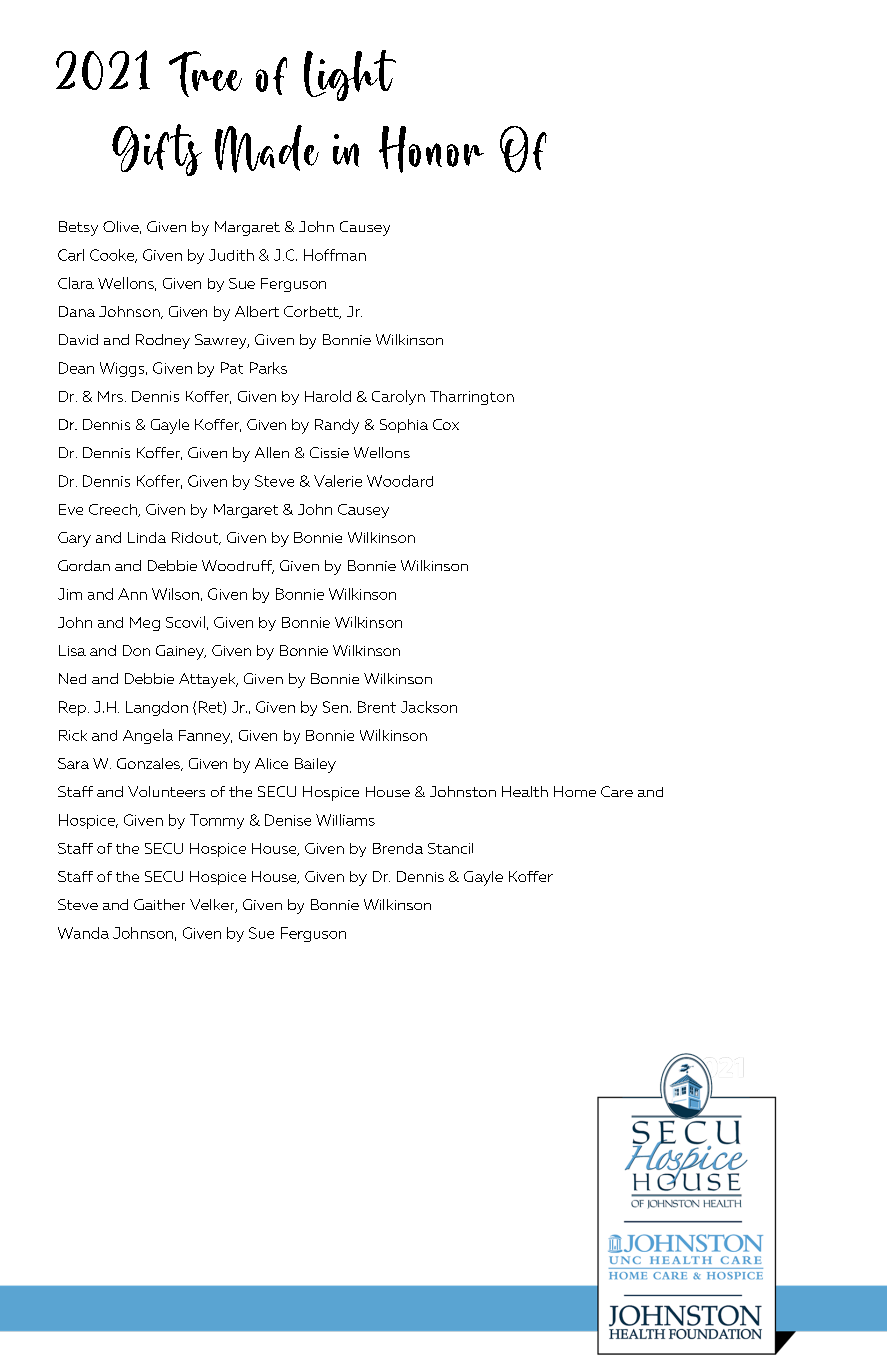 This document has height=1372, width=887. Describe the element at coordinates (83, 933) in the document. I see `Wanda` at that location.
